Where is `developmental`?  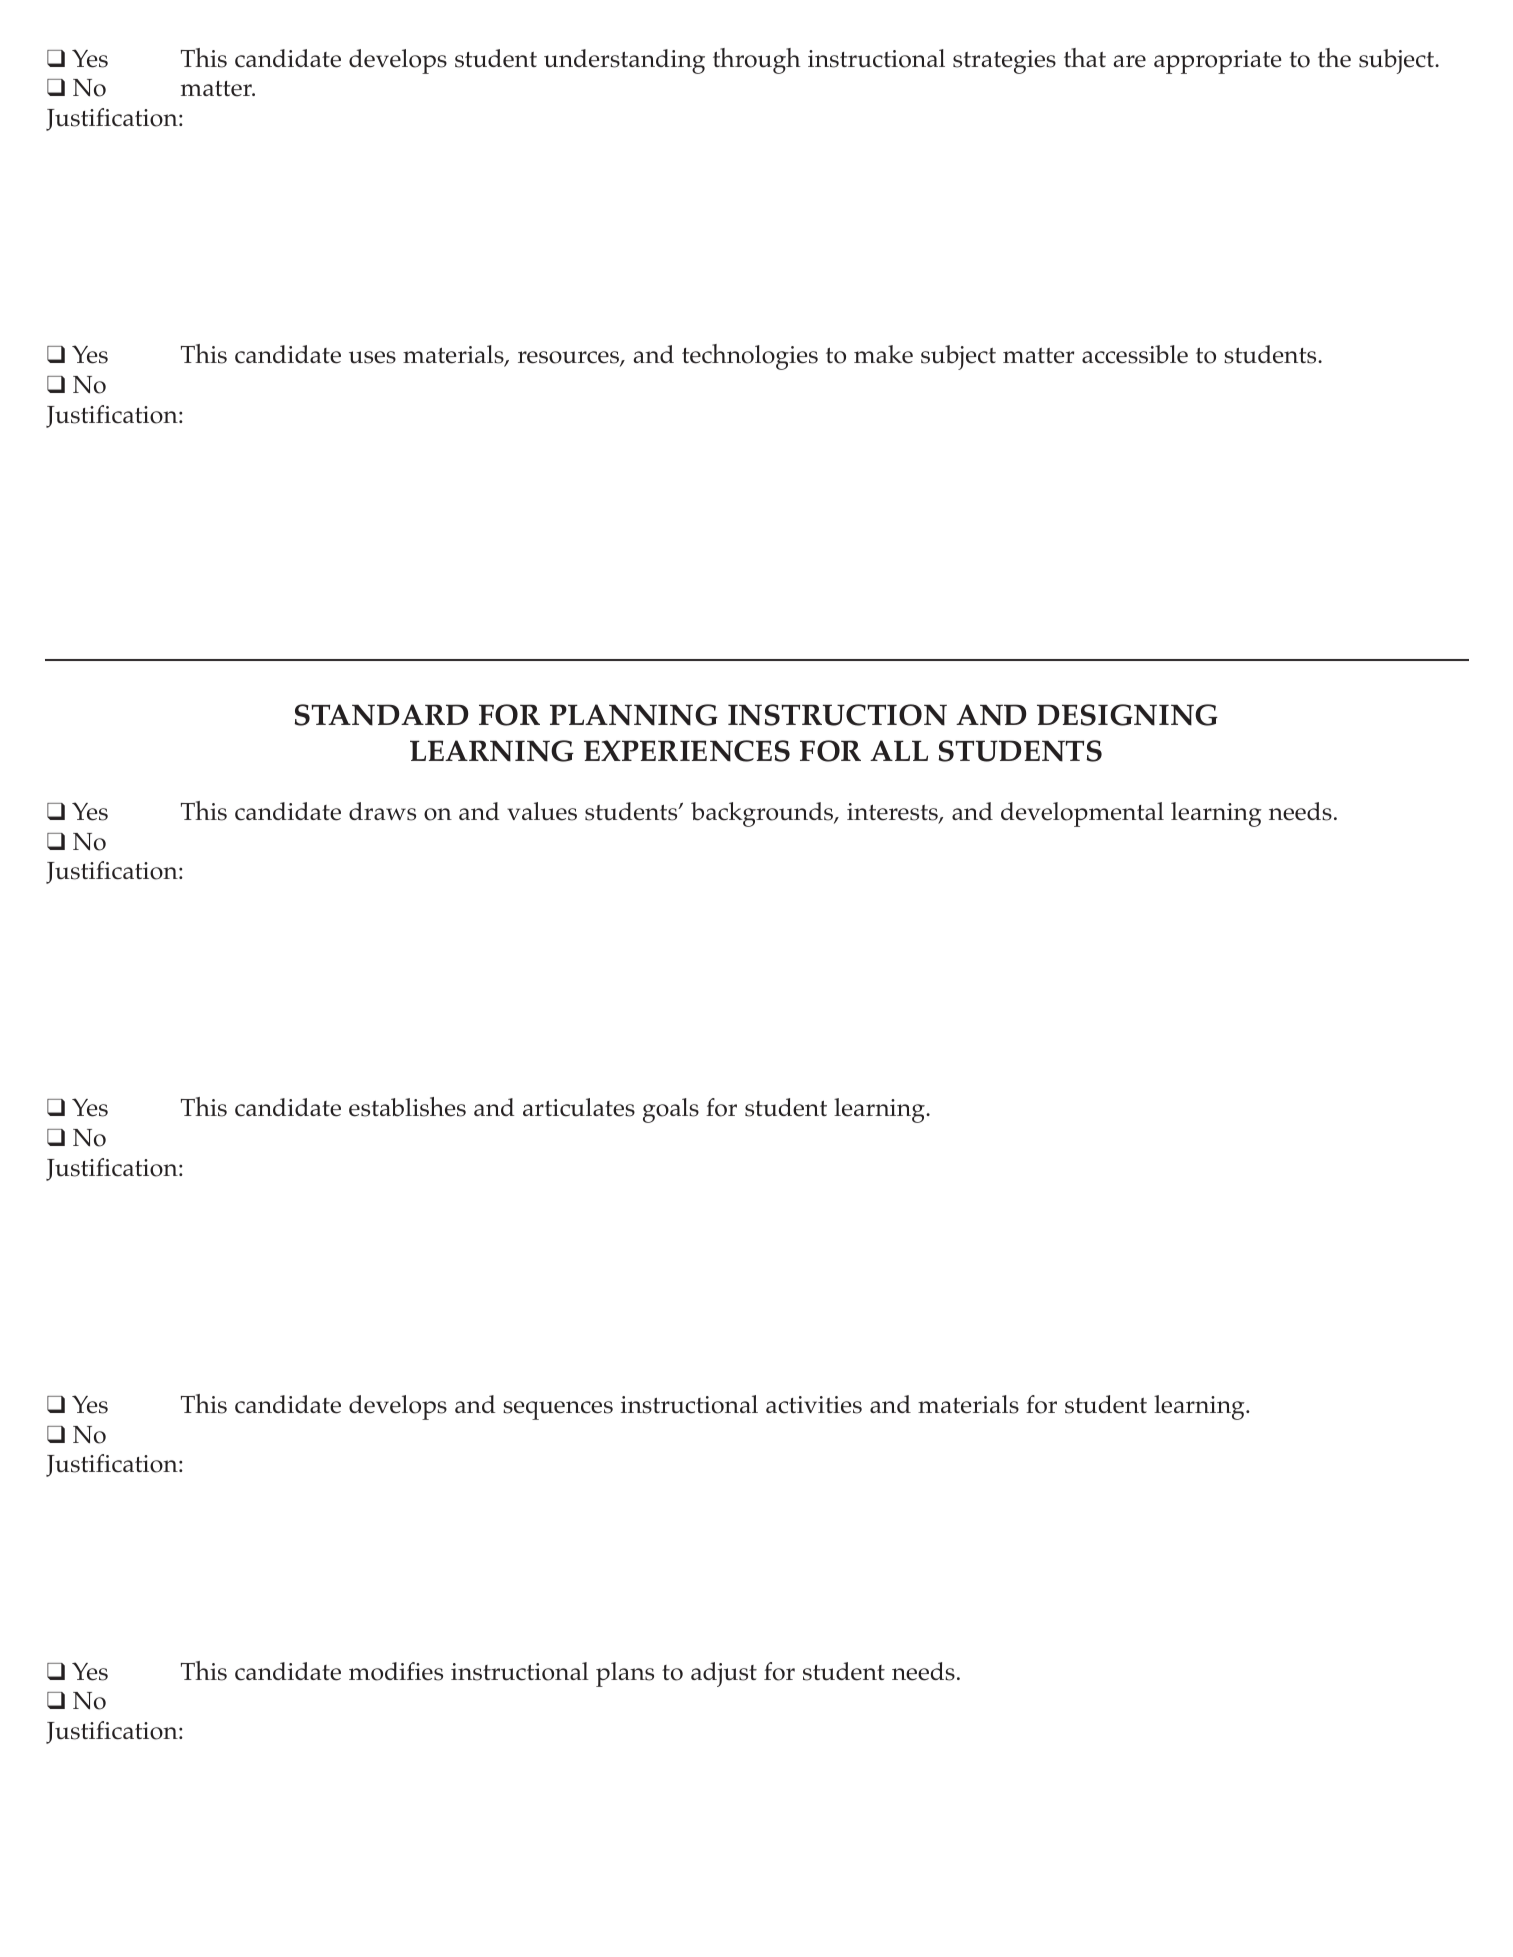 developmental is located at coordinates (1082, 814).
